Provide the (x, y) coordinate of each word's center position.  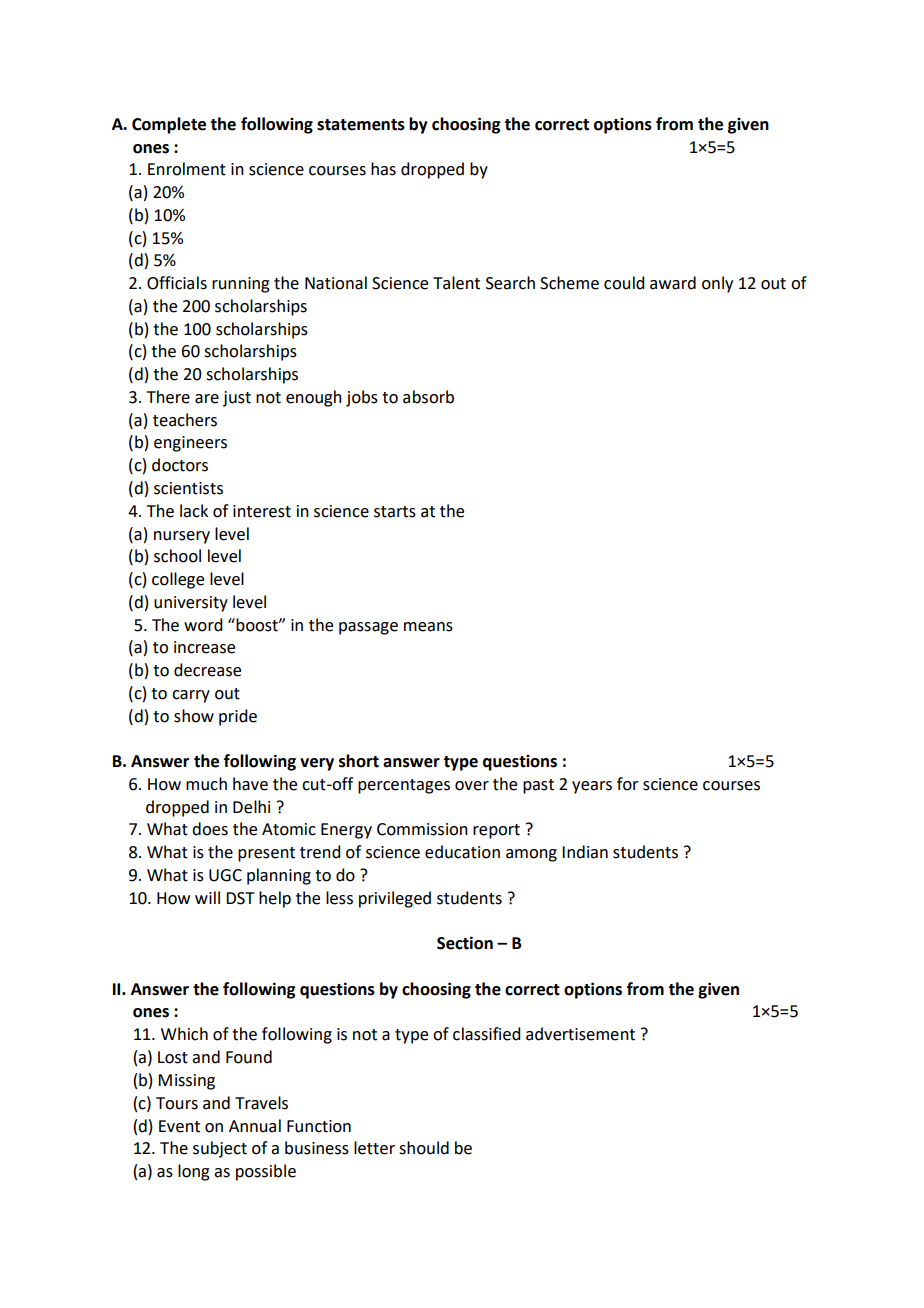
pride (238, 717)
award (673, 283)
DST (240, 898)
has (383, 169)
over (472, 786)
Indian (585, 852)
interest (262, 511)
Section (465, 943)
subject (220, 1149)
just (237, 399)
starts (395, 512)
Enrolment (187, 169)
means (428, 627)
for (628, 784)
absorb (428, 397)
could (624, 283)
